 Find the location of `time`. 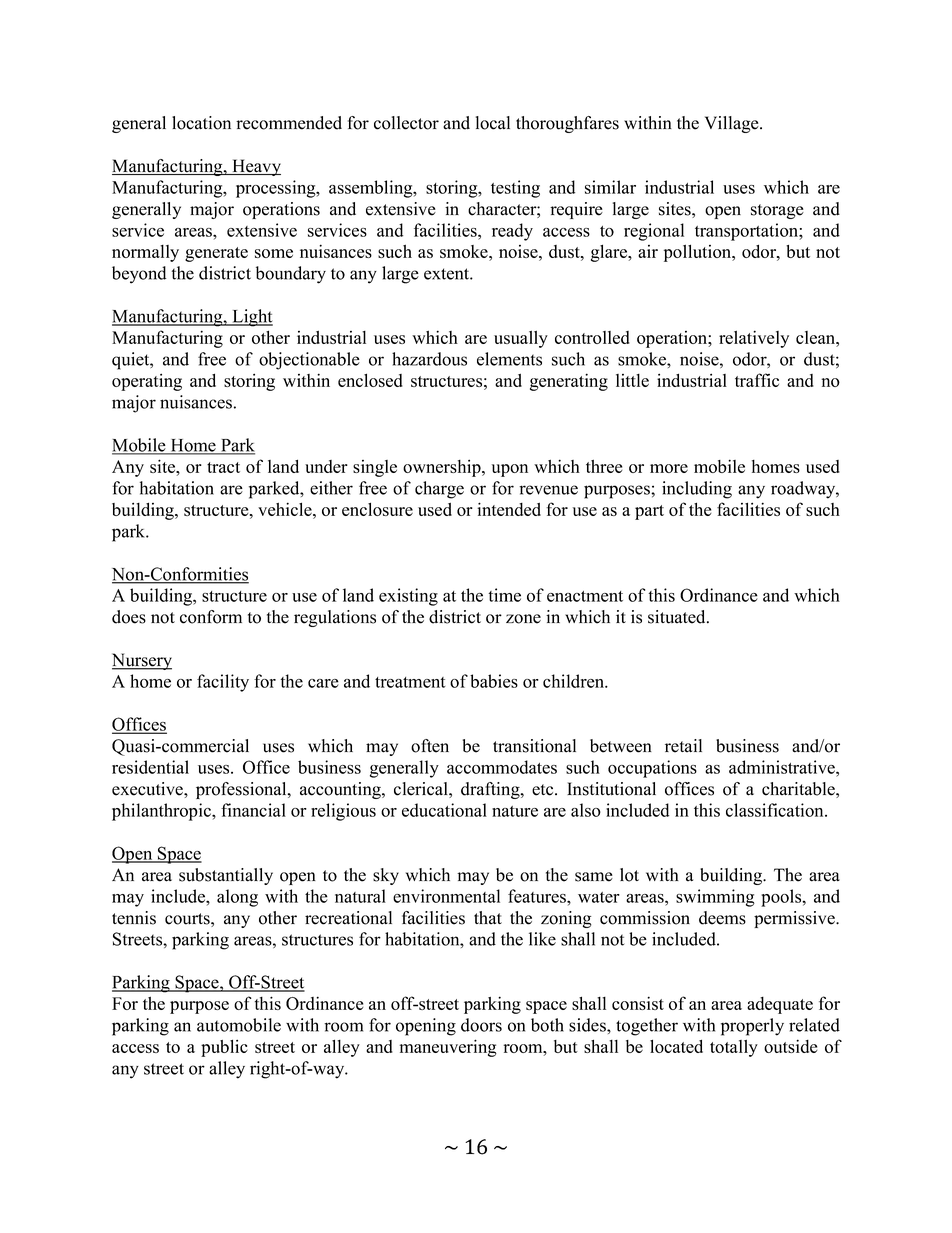

time is located at coordinates (504, 595).
